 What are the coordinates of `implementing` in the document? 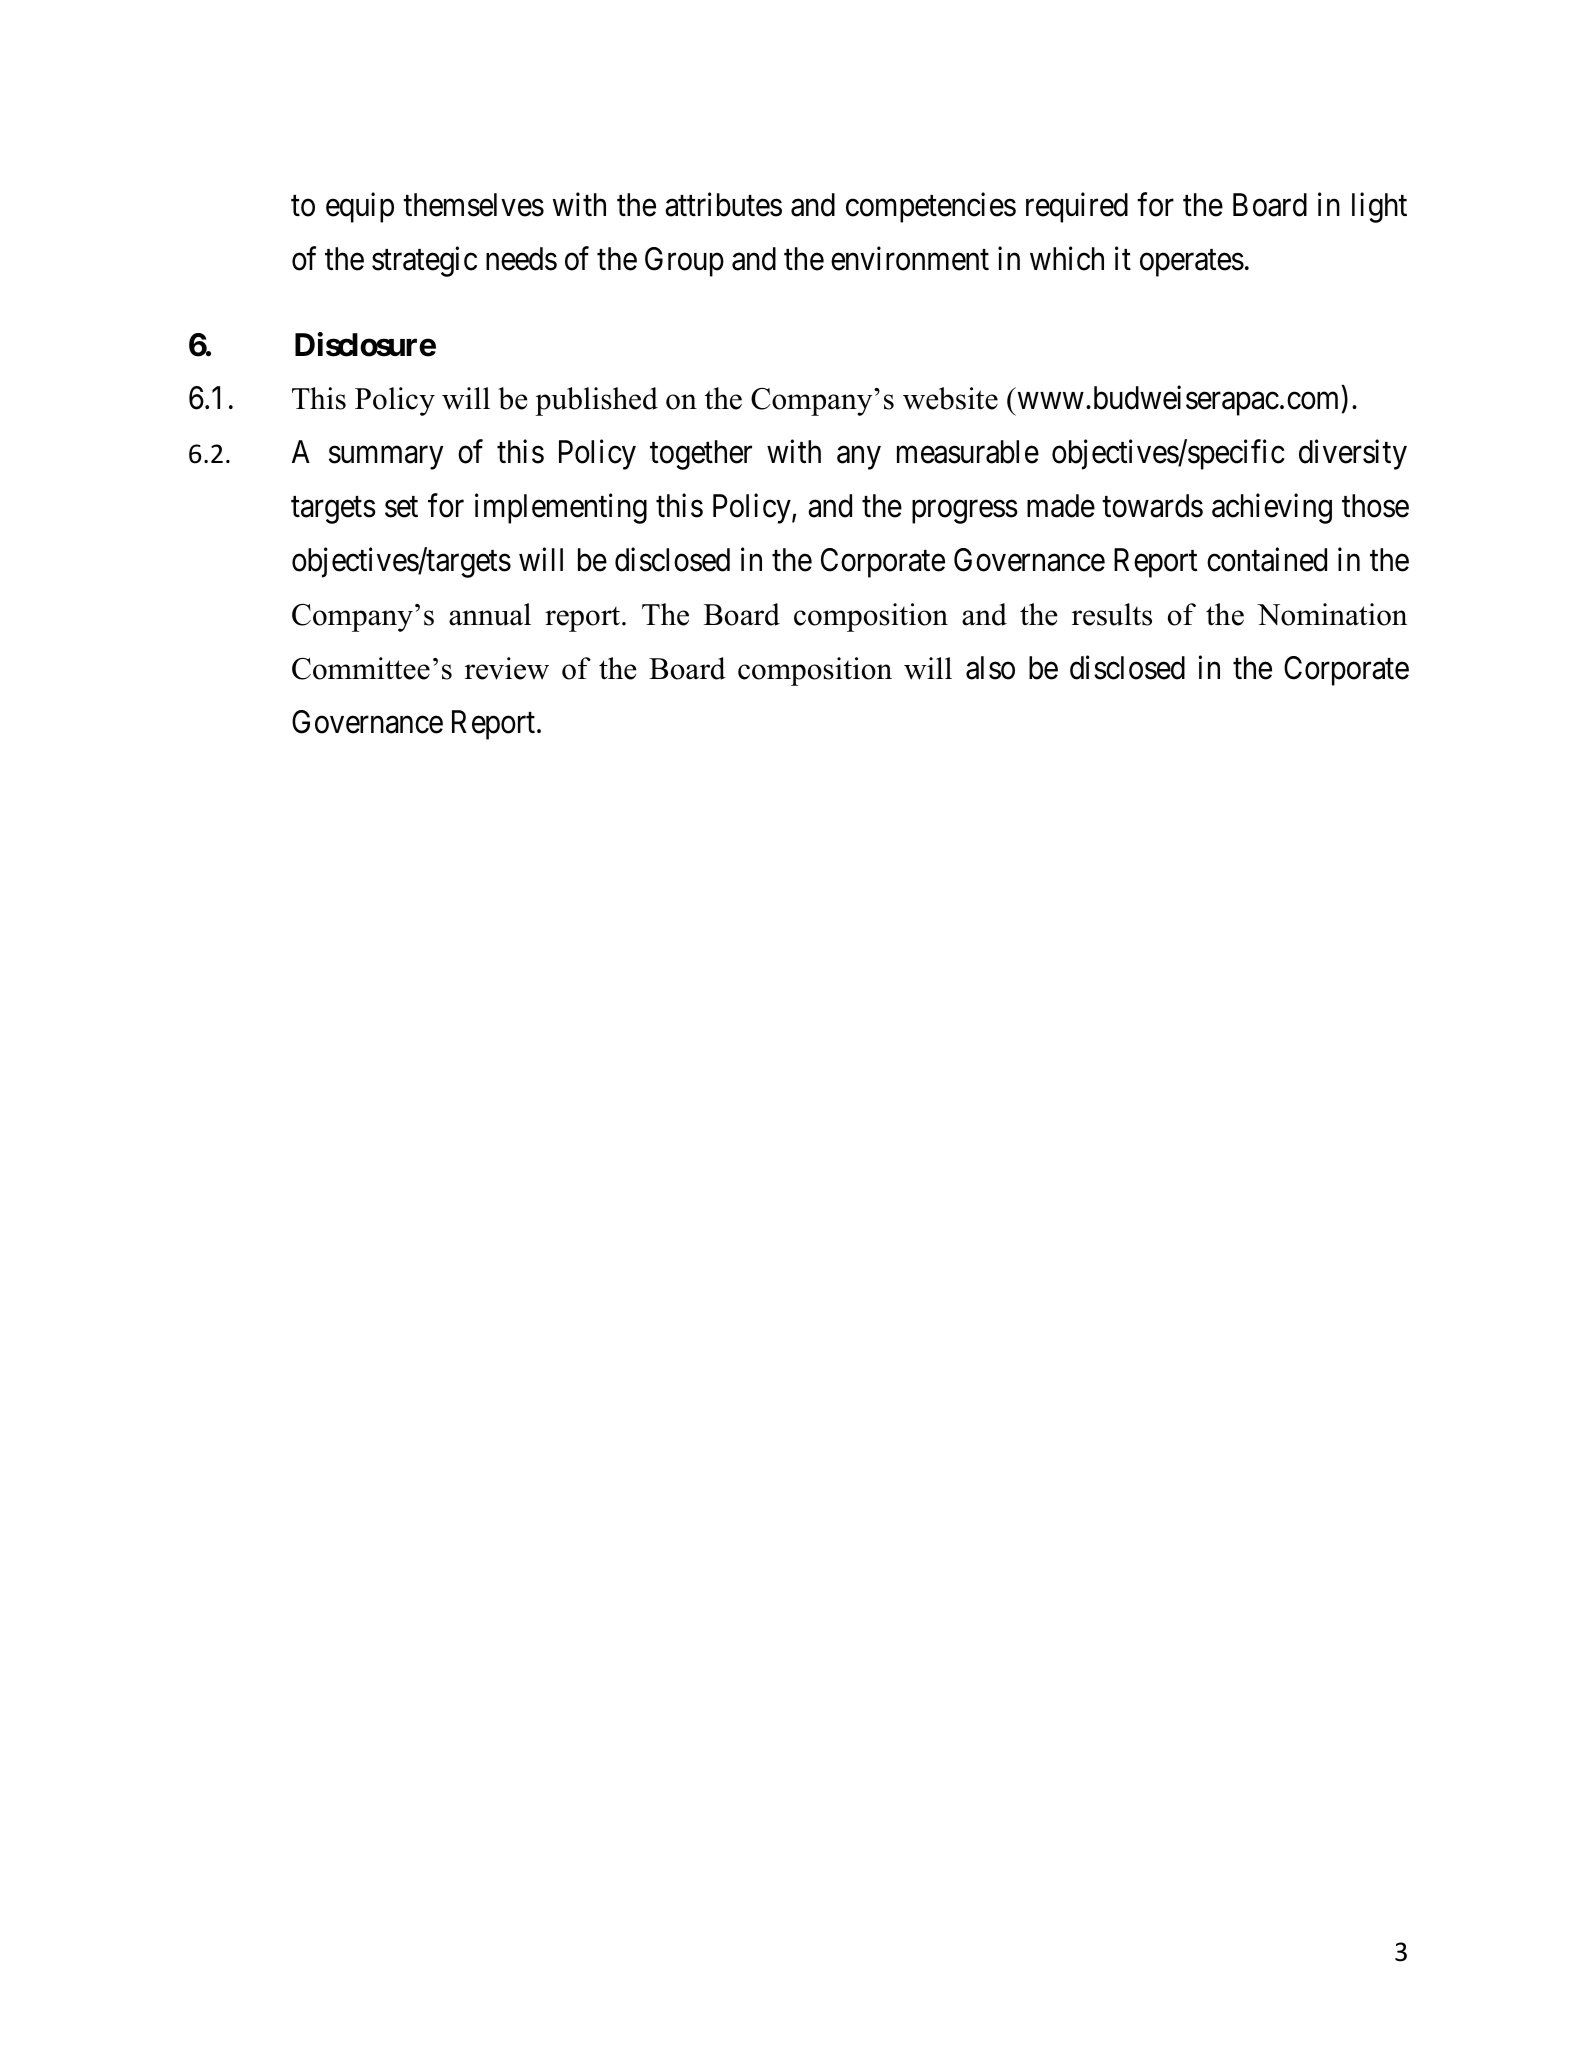 It's located at (561, 509).
